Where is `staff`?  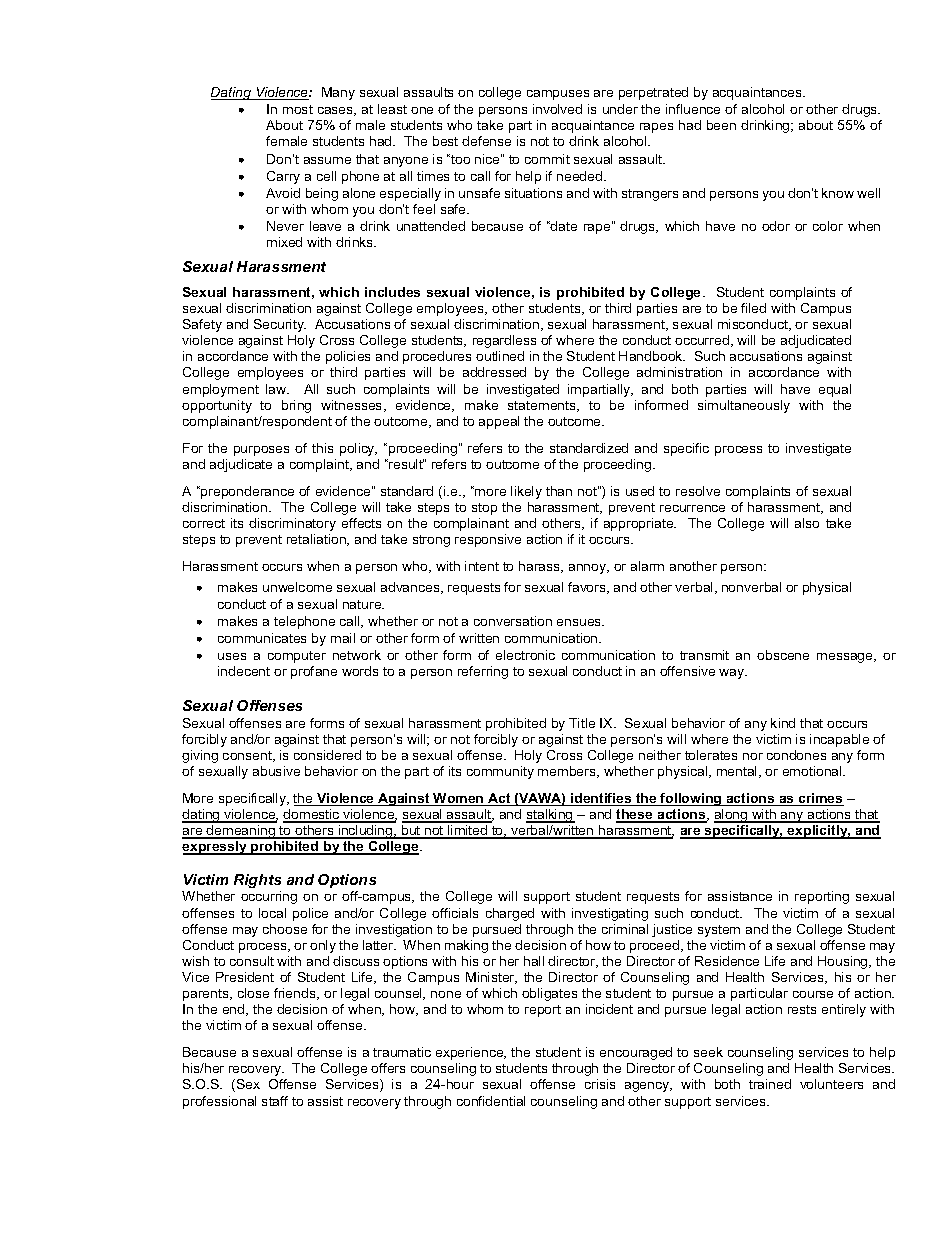
staff is located at coordinates (275, 1101).
